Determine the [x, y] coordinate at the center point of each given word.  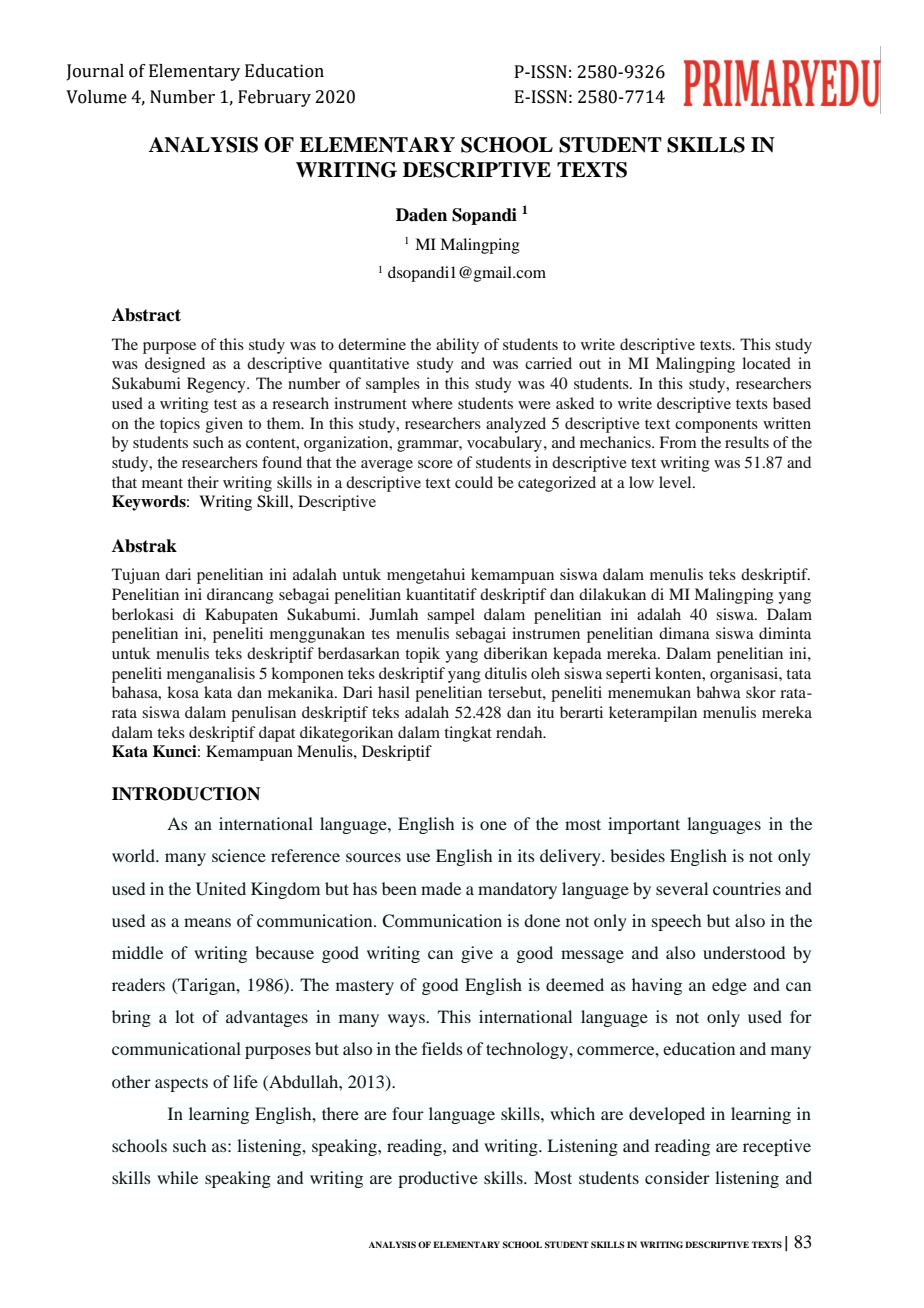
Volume [96, 97]
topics [180, 425]
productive [438, 1179]
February [274, 98]
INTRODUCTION [186, 794]
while [177, 1177]
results [747, 442]
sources [373, 857]
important [644, 825]
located [766, 363]
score [435, 464]
